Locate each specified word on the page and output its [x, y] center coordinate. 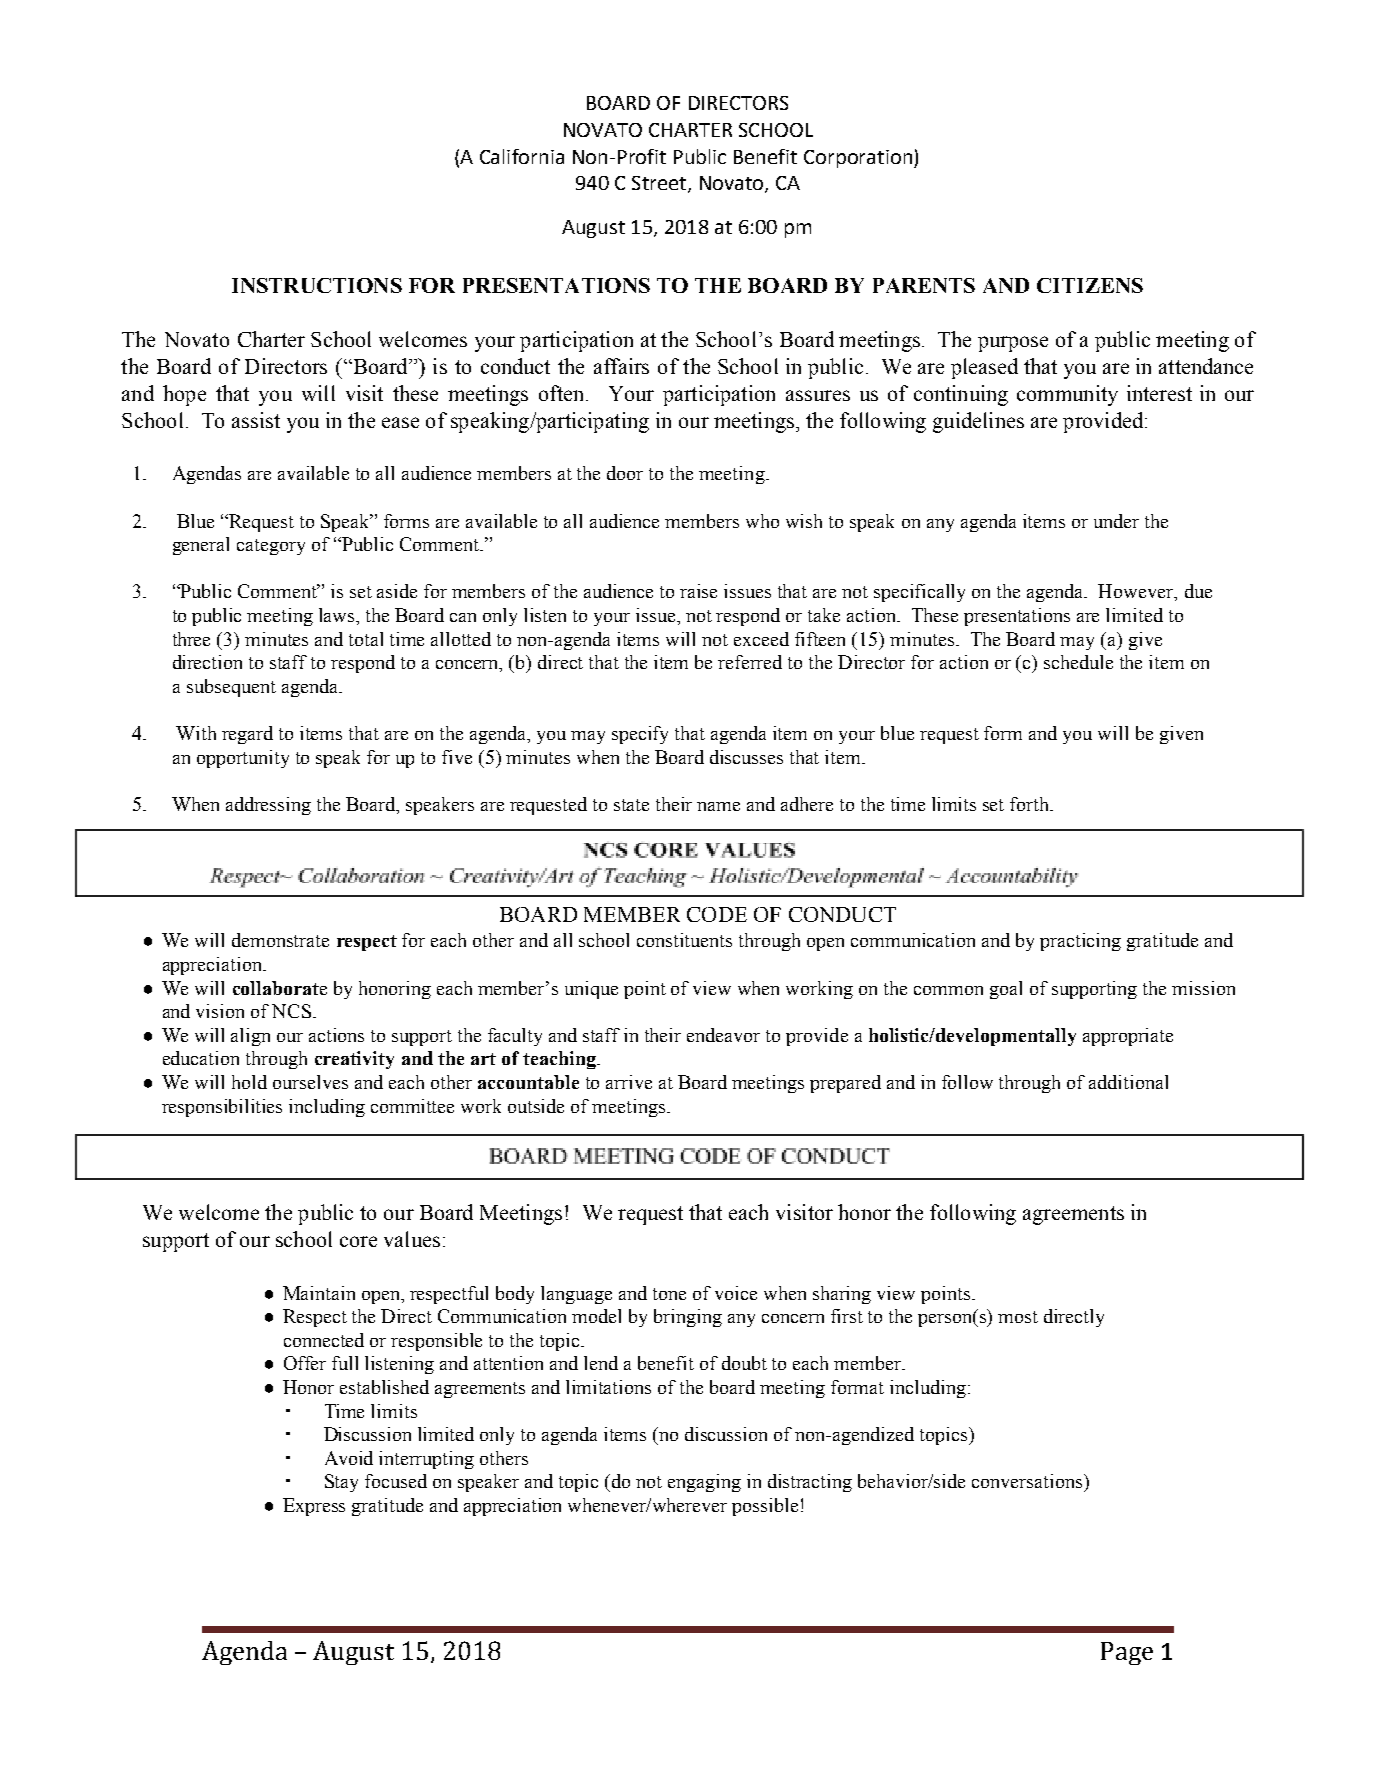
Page [1127, 1653]
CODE [717, 914]
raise [698, 591]
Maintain [319, 1293]
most [1018, 1317]
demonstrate [280, 940]
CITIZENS [1090, 285]
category [271, 547]
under [1116, 521]
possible [765, 1507]
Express [314, 1507]
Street [660, 184]
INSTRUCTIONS [317, 285]
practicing [1080, 942]
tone [669, 1294]
